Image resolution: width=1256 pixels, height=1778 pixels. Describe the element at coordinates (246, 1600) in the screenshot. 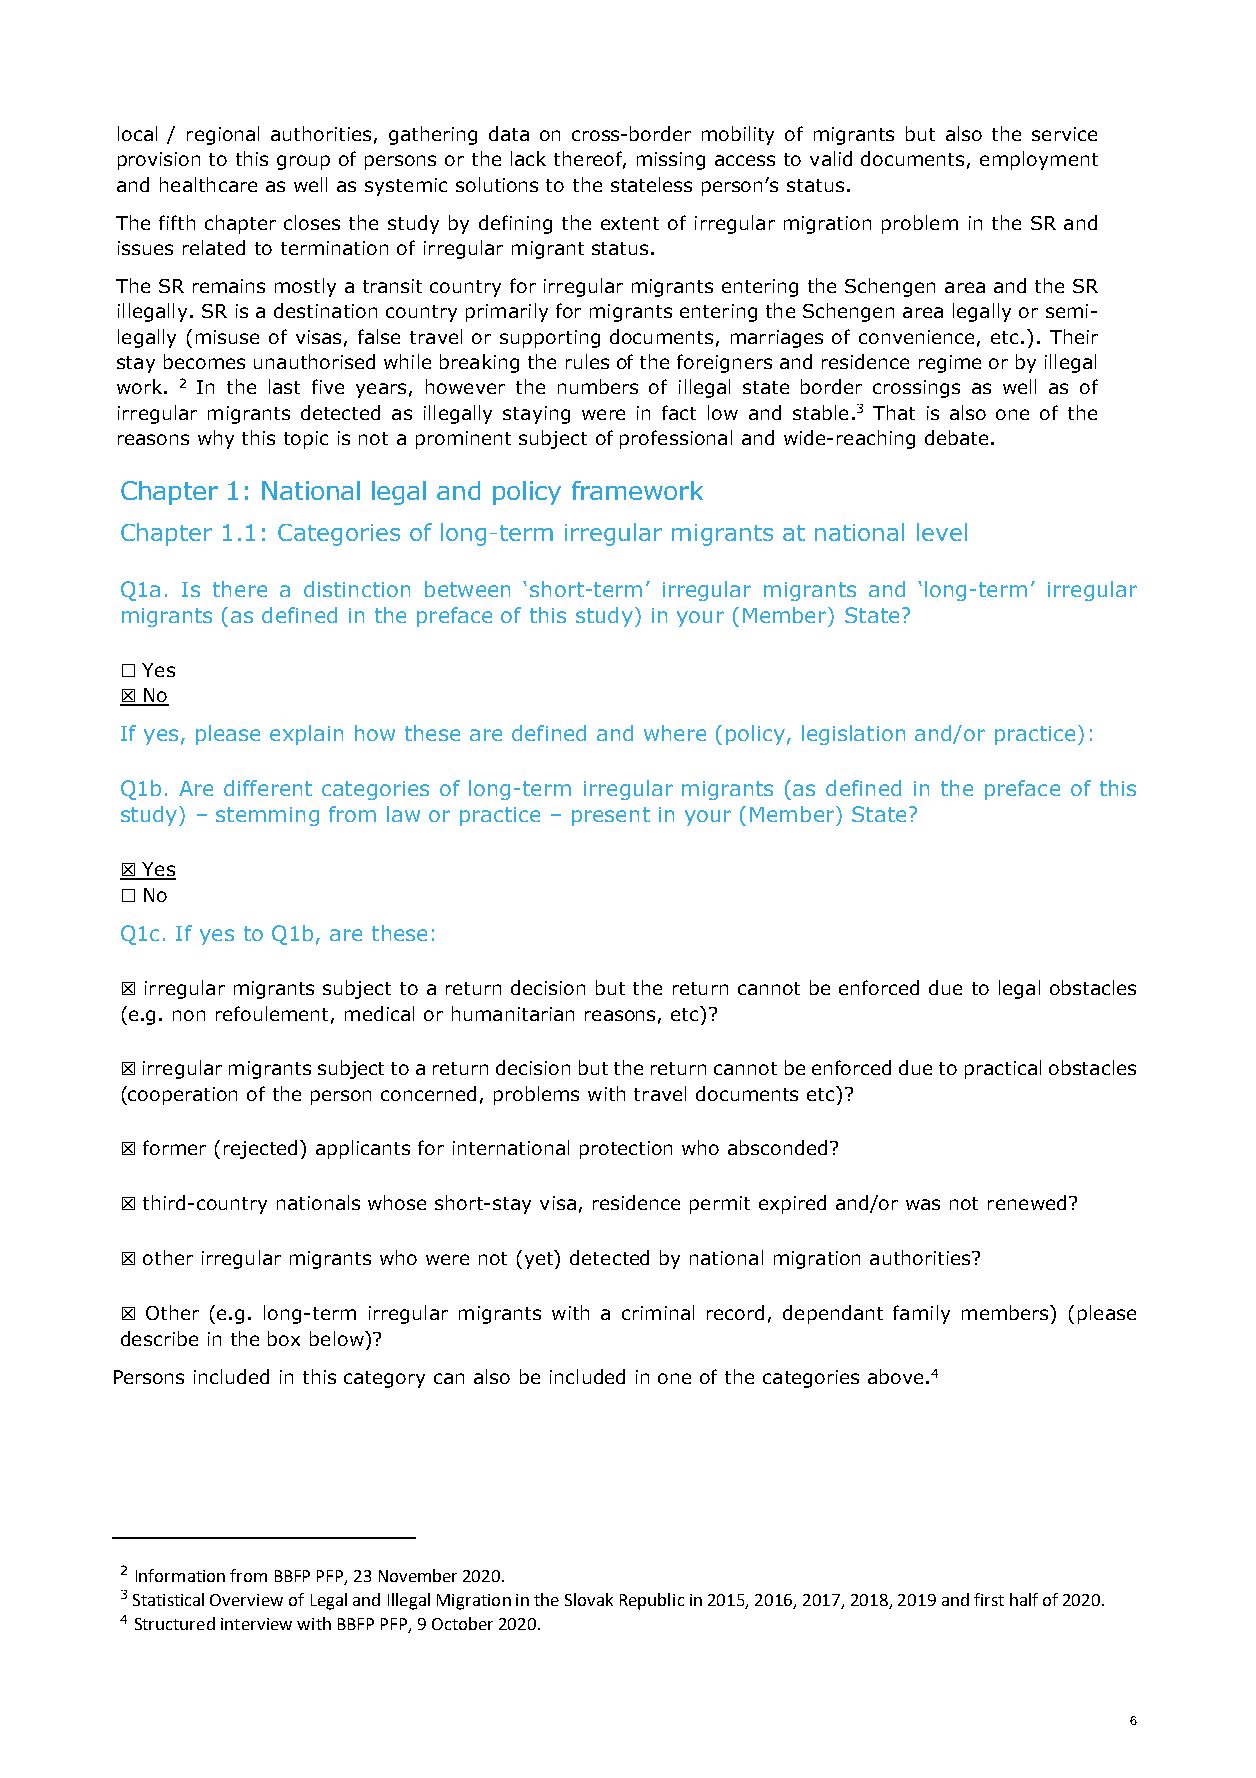

I see `Overview` at that location.
